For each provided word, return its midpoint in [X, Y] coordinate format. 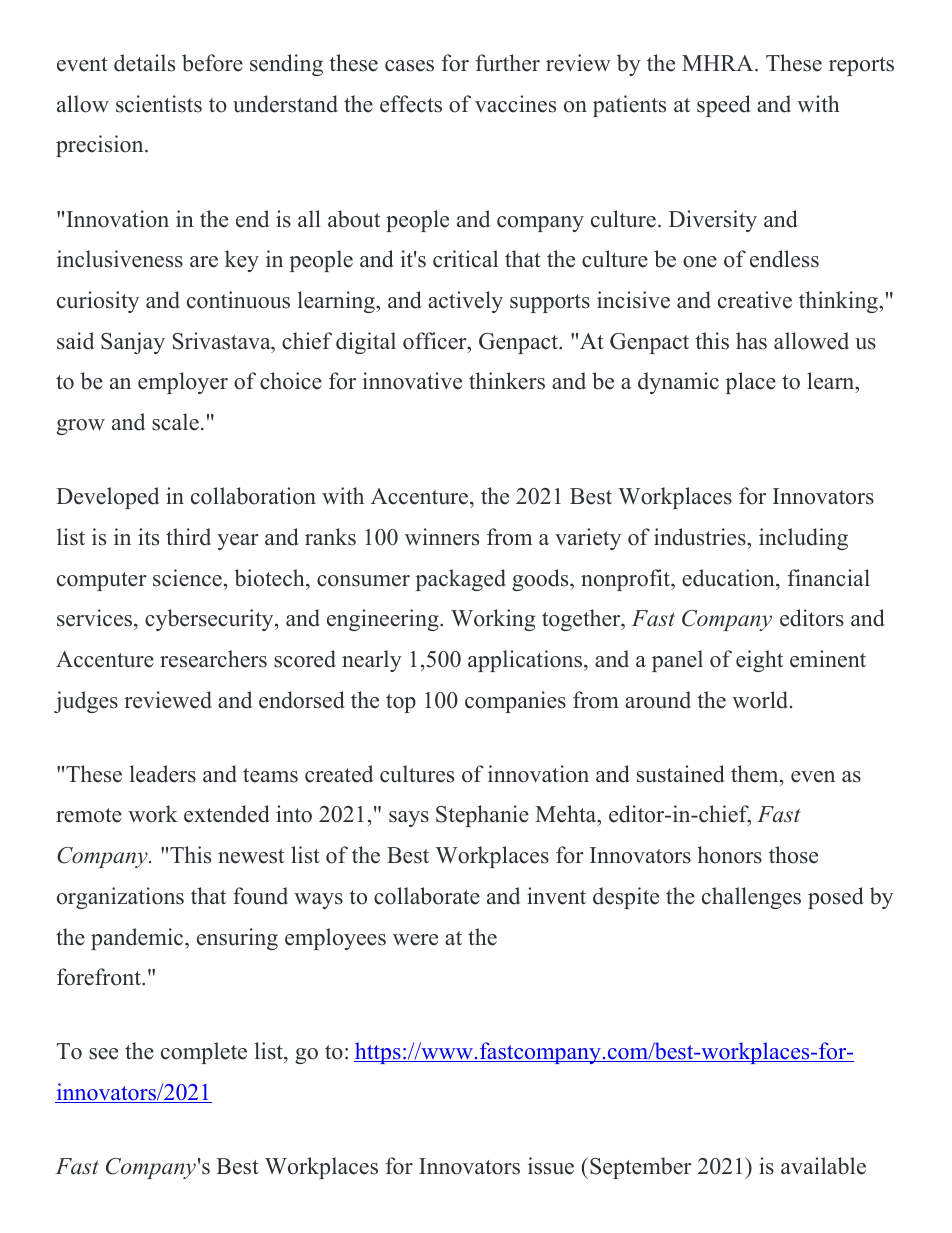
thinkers [507, 381]
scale [175, 422]
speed [724, 106]
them [756, 774]
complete [204, 1053]
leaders [163, 774]
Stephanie [482, 816]
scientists [159, 104]
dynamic [678, 383]
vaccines [515, 104]
